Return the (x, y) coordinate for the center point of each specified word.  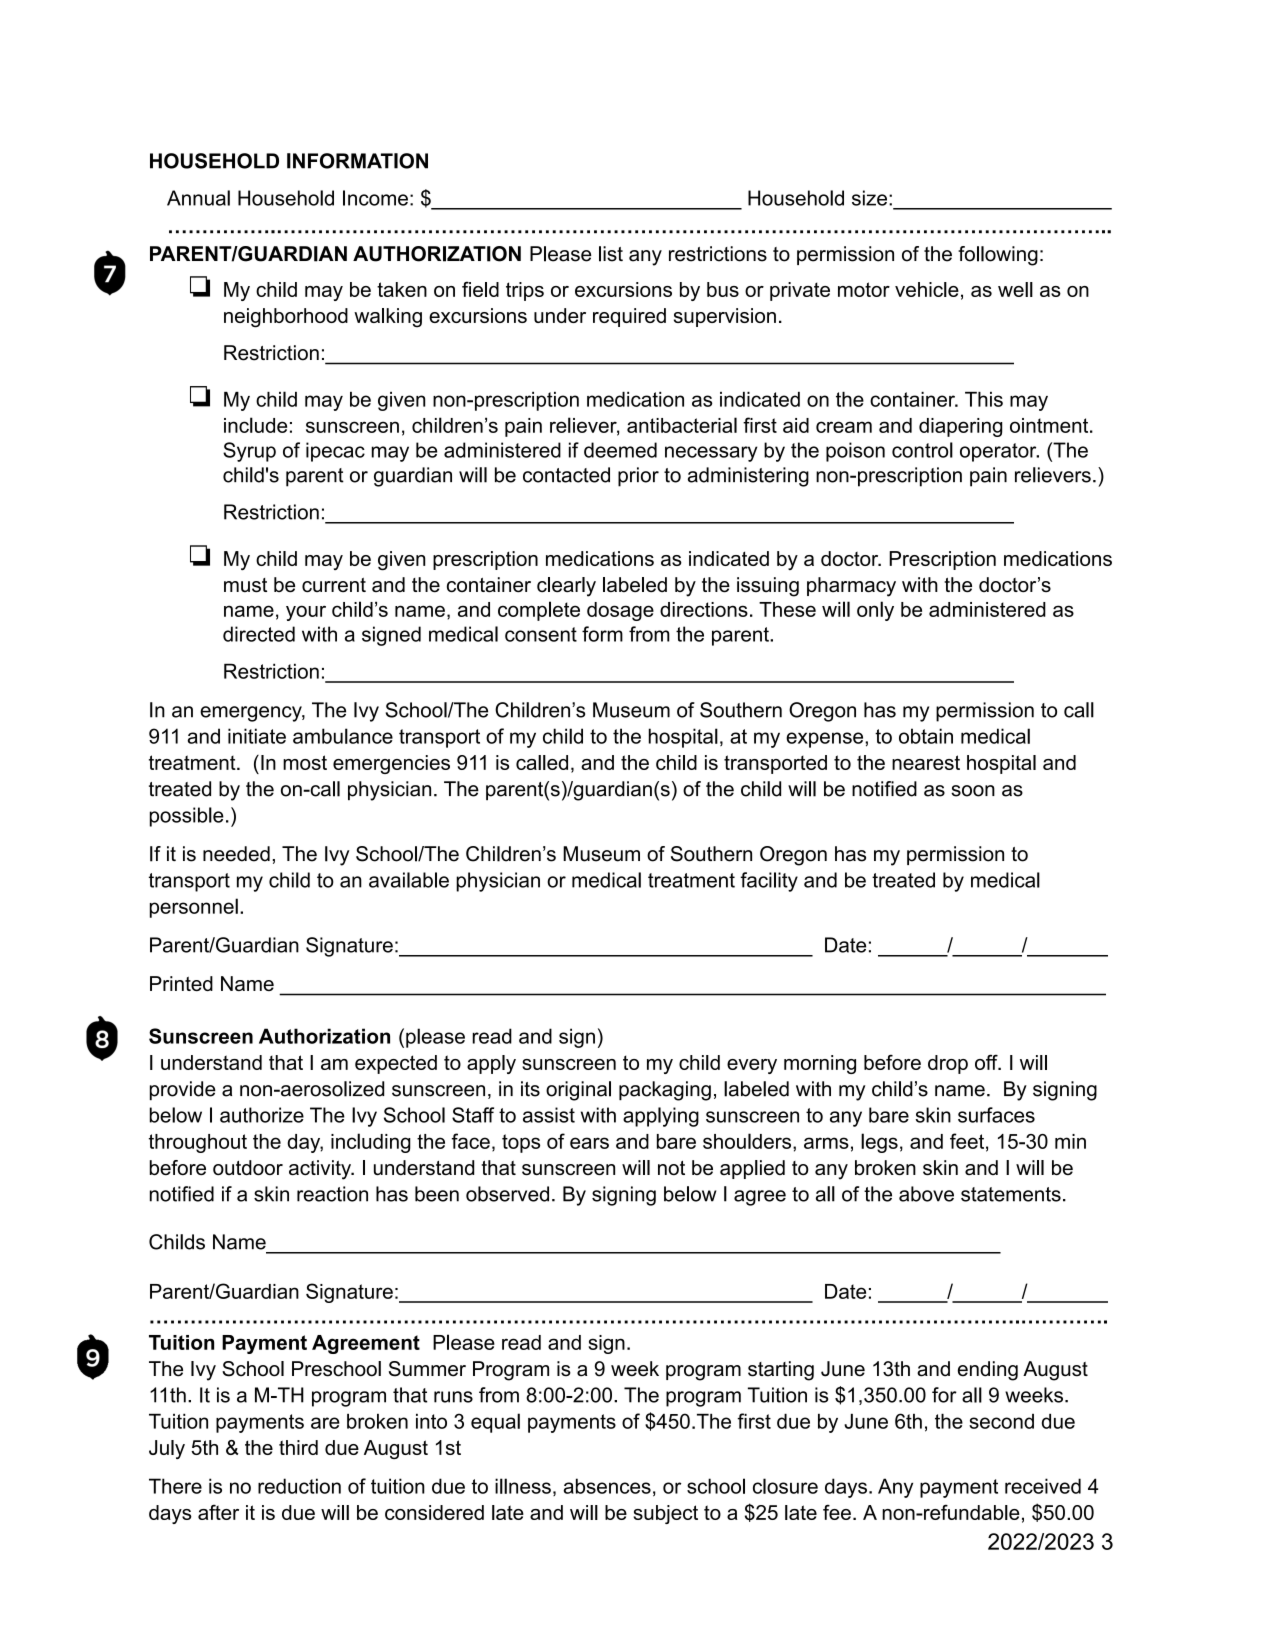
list (611, 254)
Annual (198, 198)
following (998, 256)
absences (607, 1486)
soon (973, 791)
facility (769, 882)
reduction (299, 1486)
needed (236, 854)
